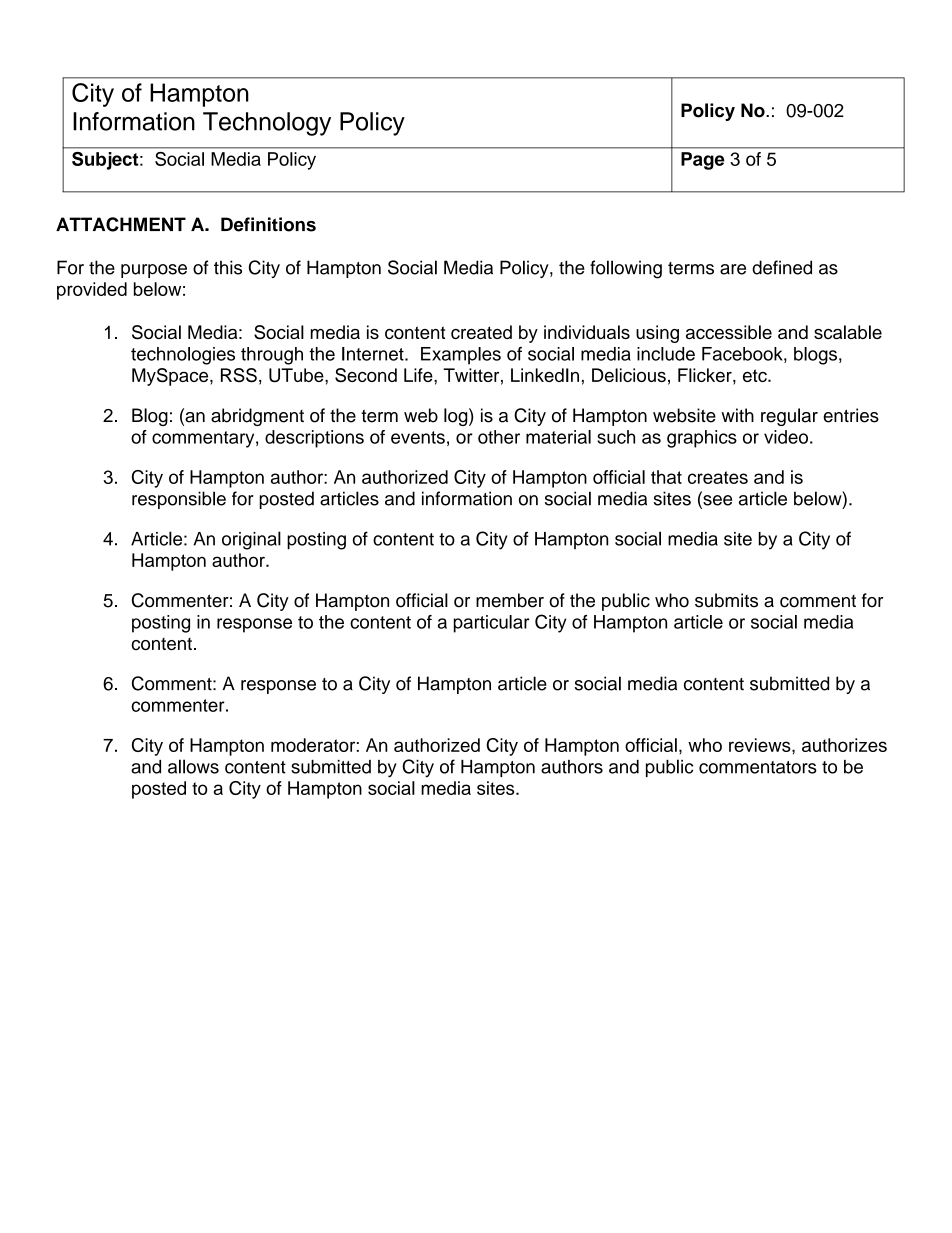  I want to click on Technology, so click(267, 124).
